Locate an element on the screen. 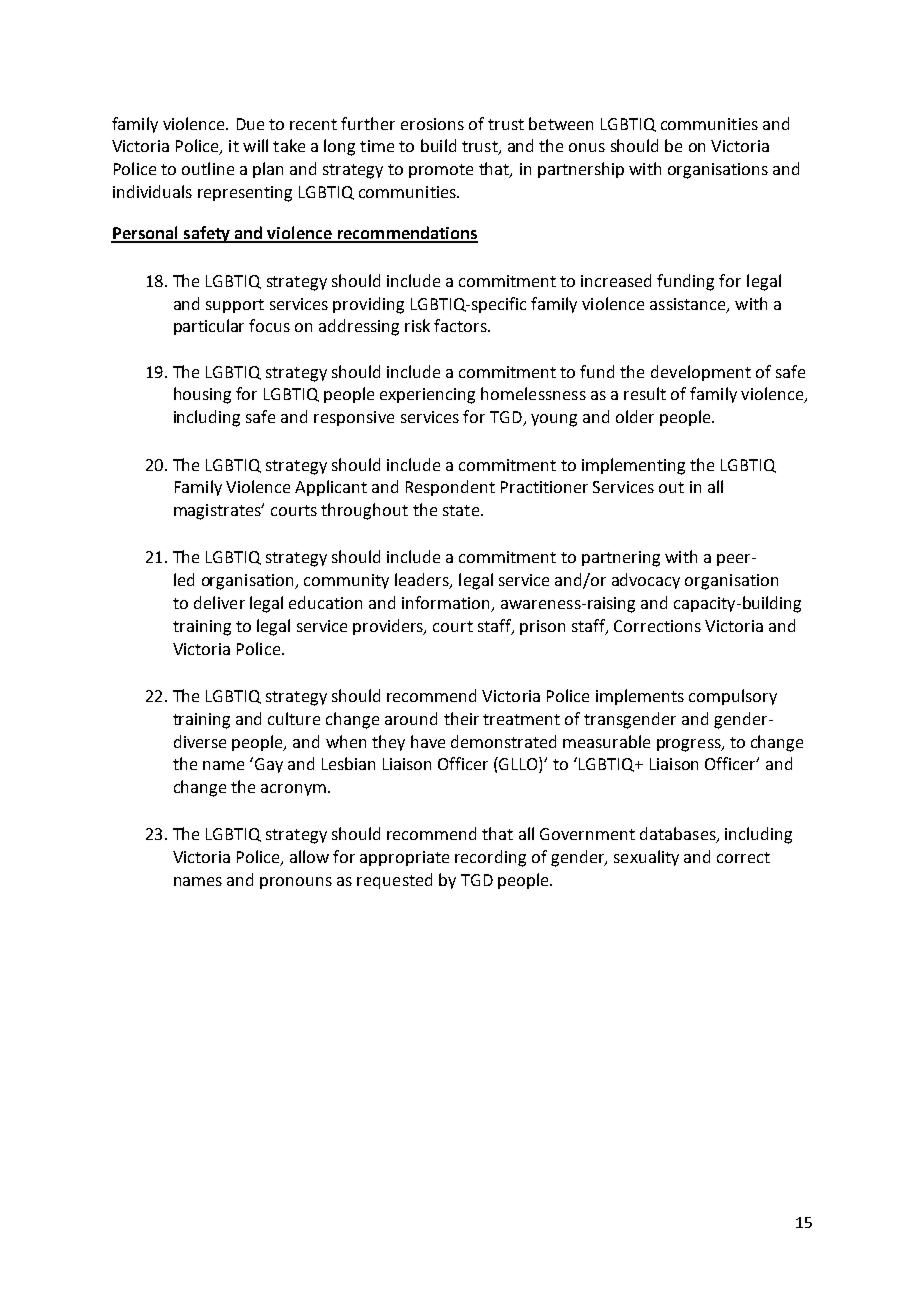  pronouns is located at coordinates (296, 883).
